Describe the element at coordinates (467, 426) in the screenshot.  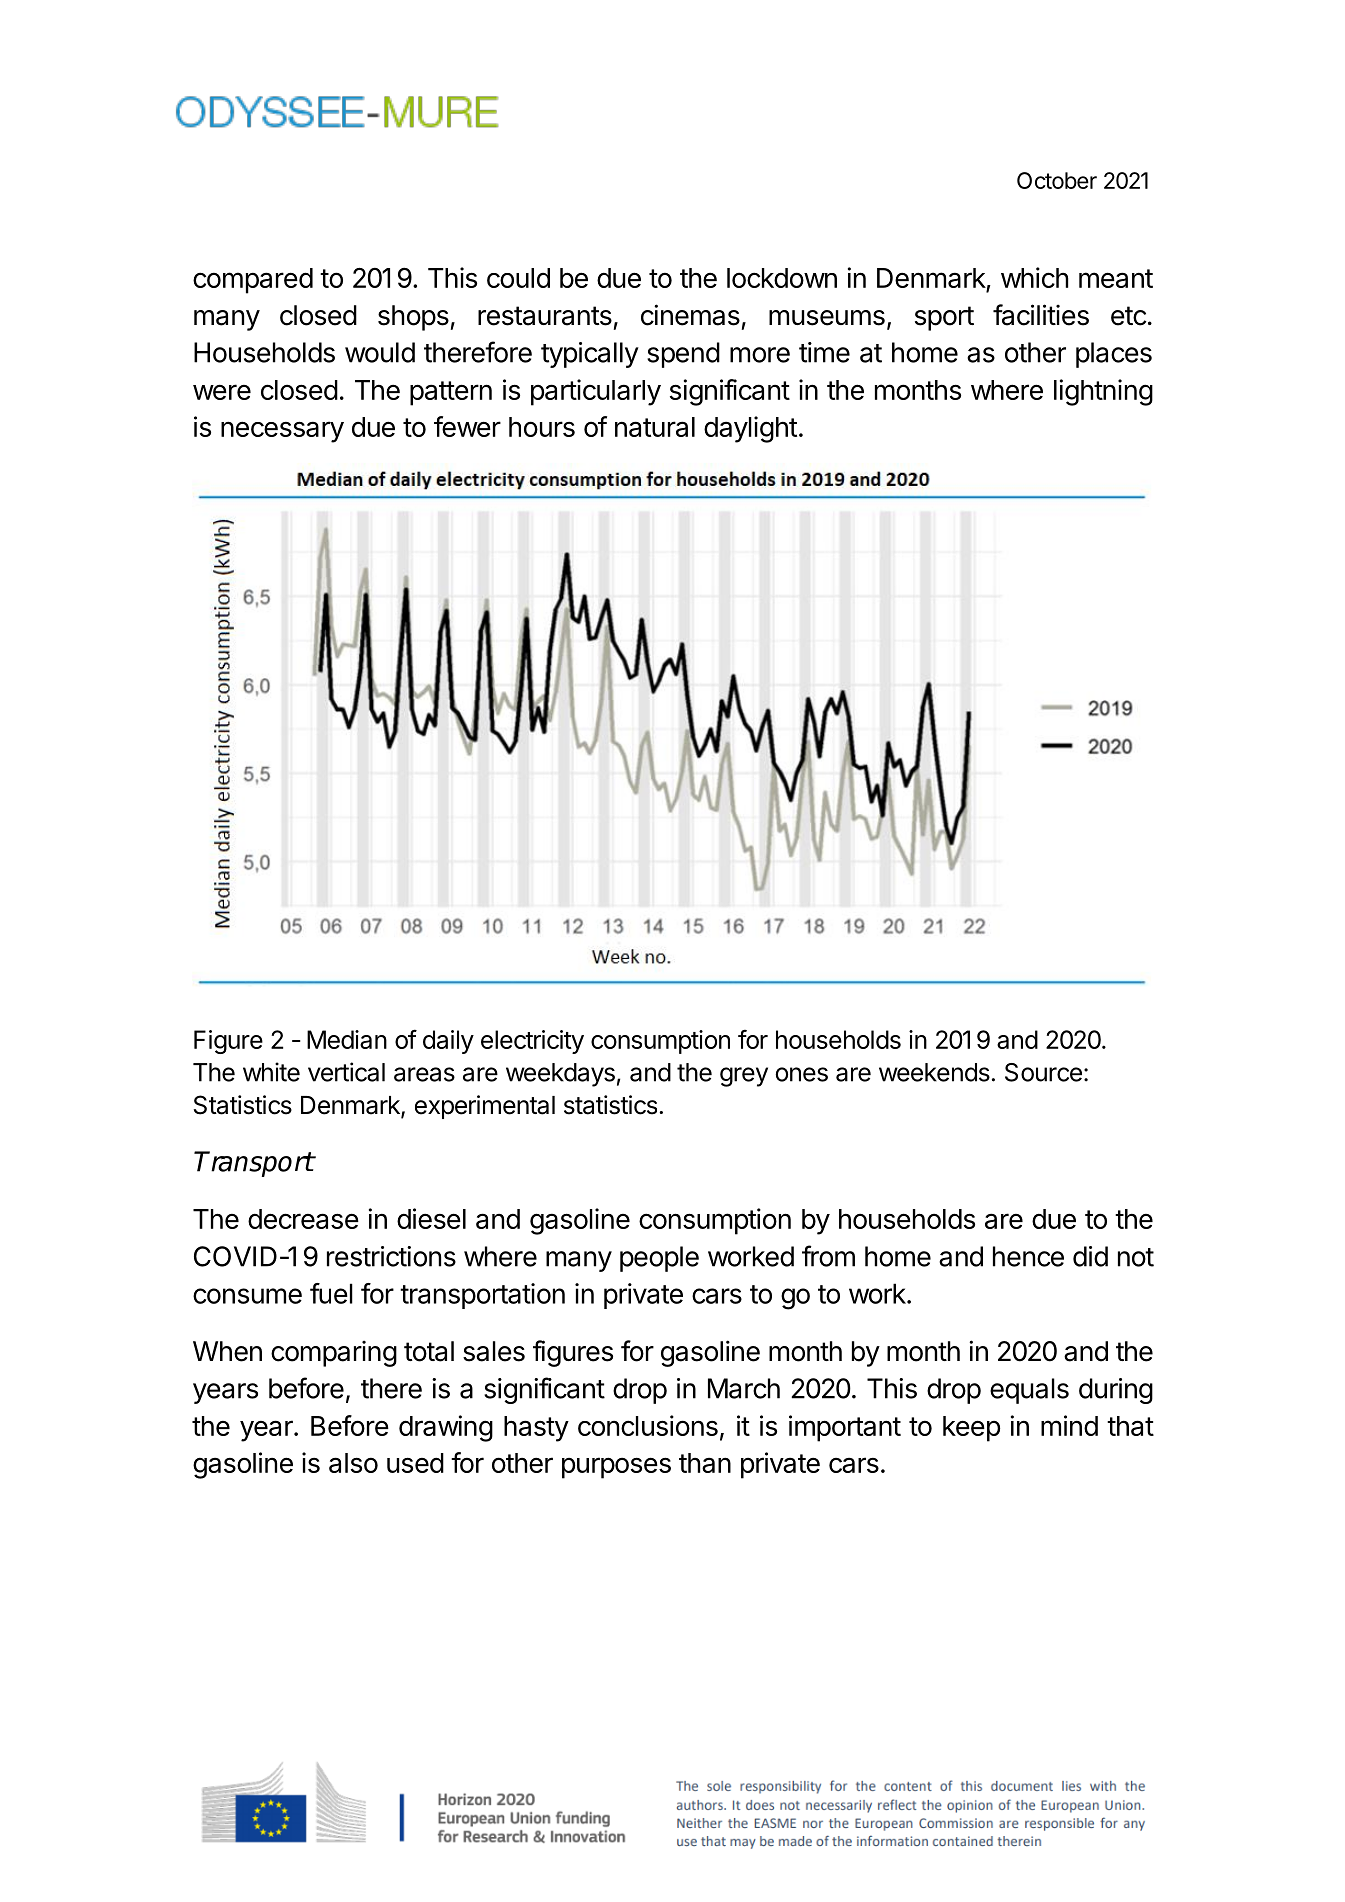
I see `fewer` at that location.
